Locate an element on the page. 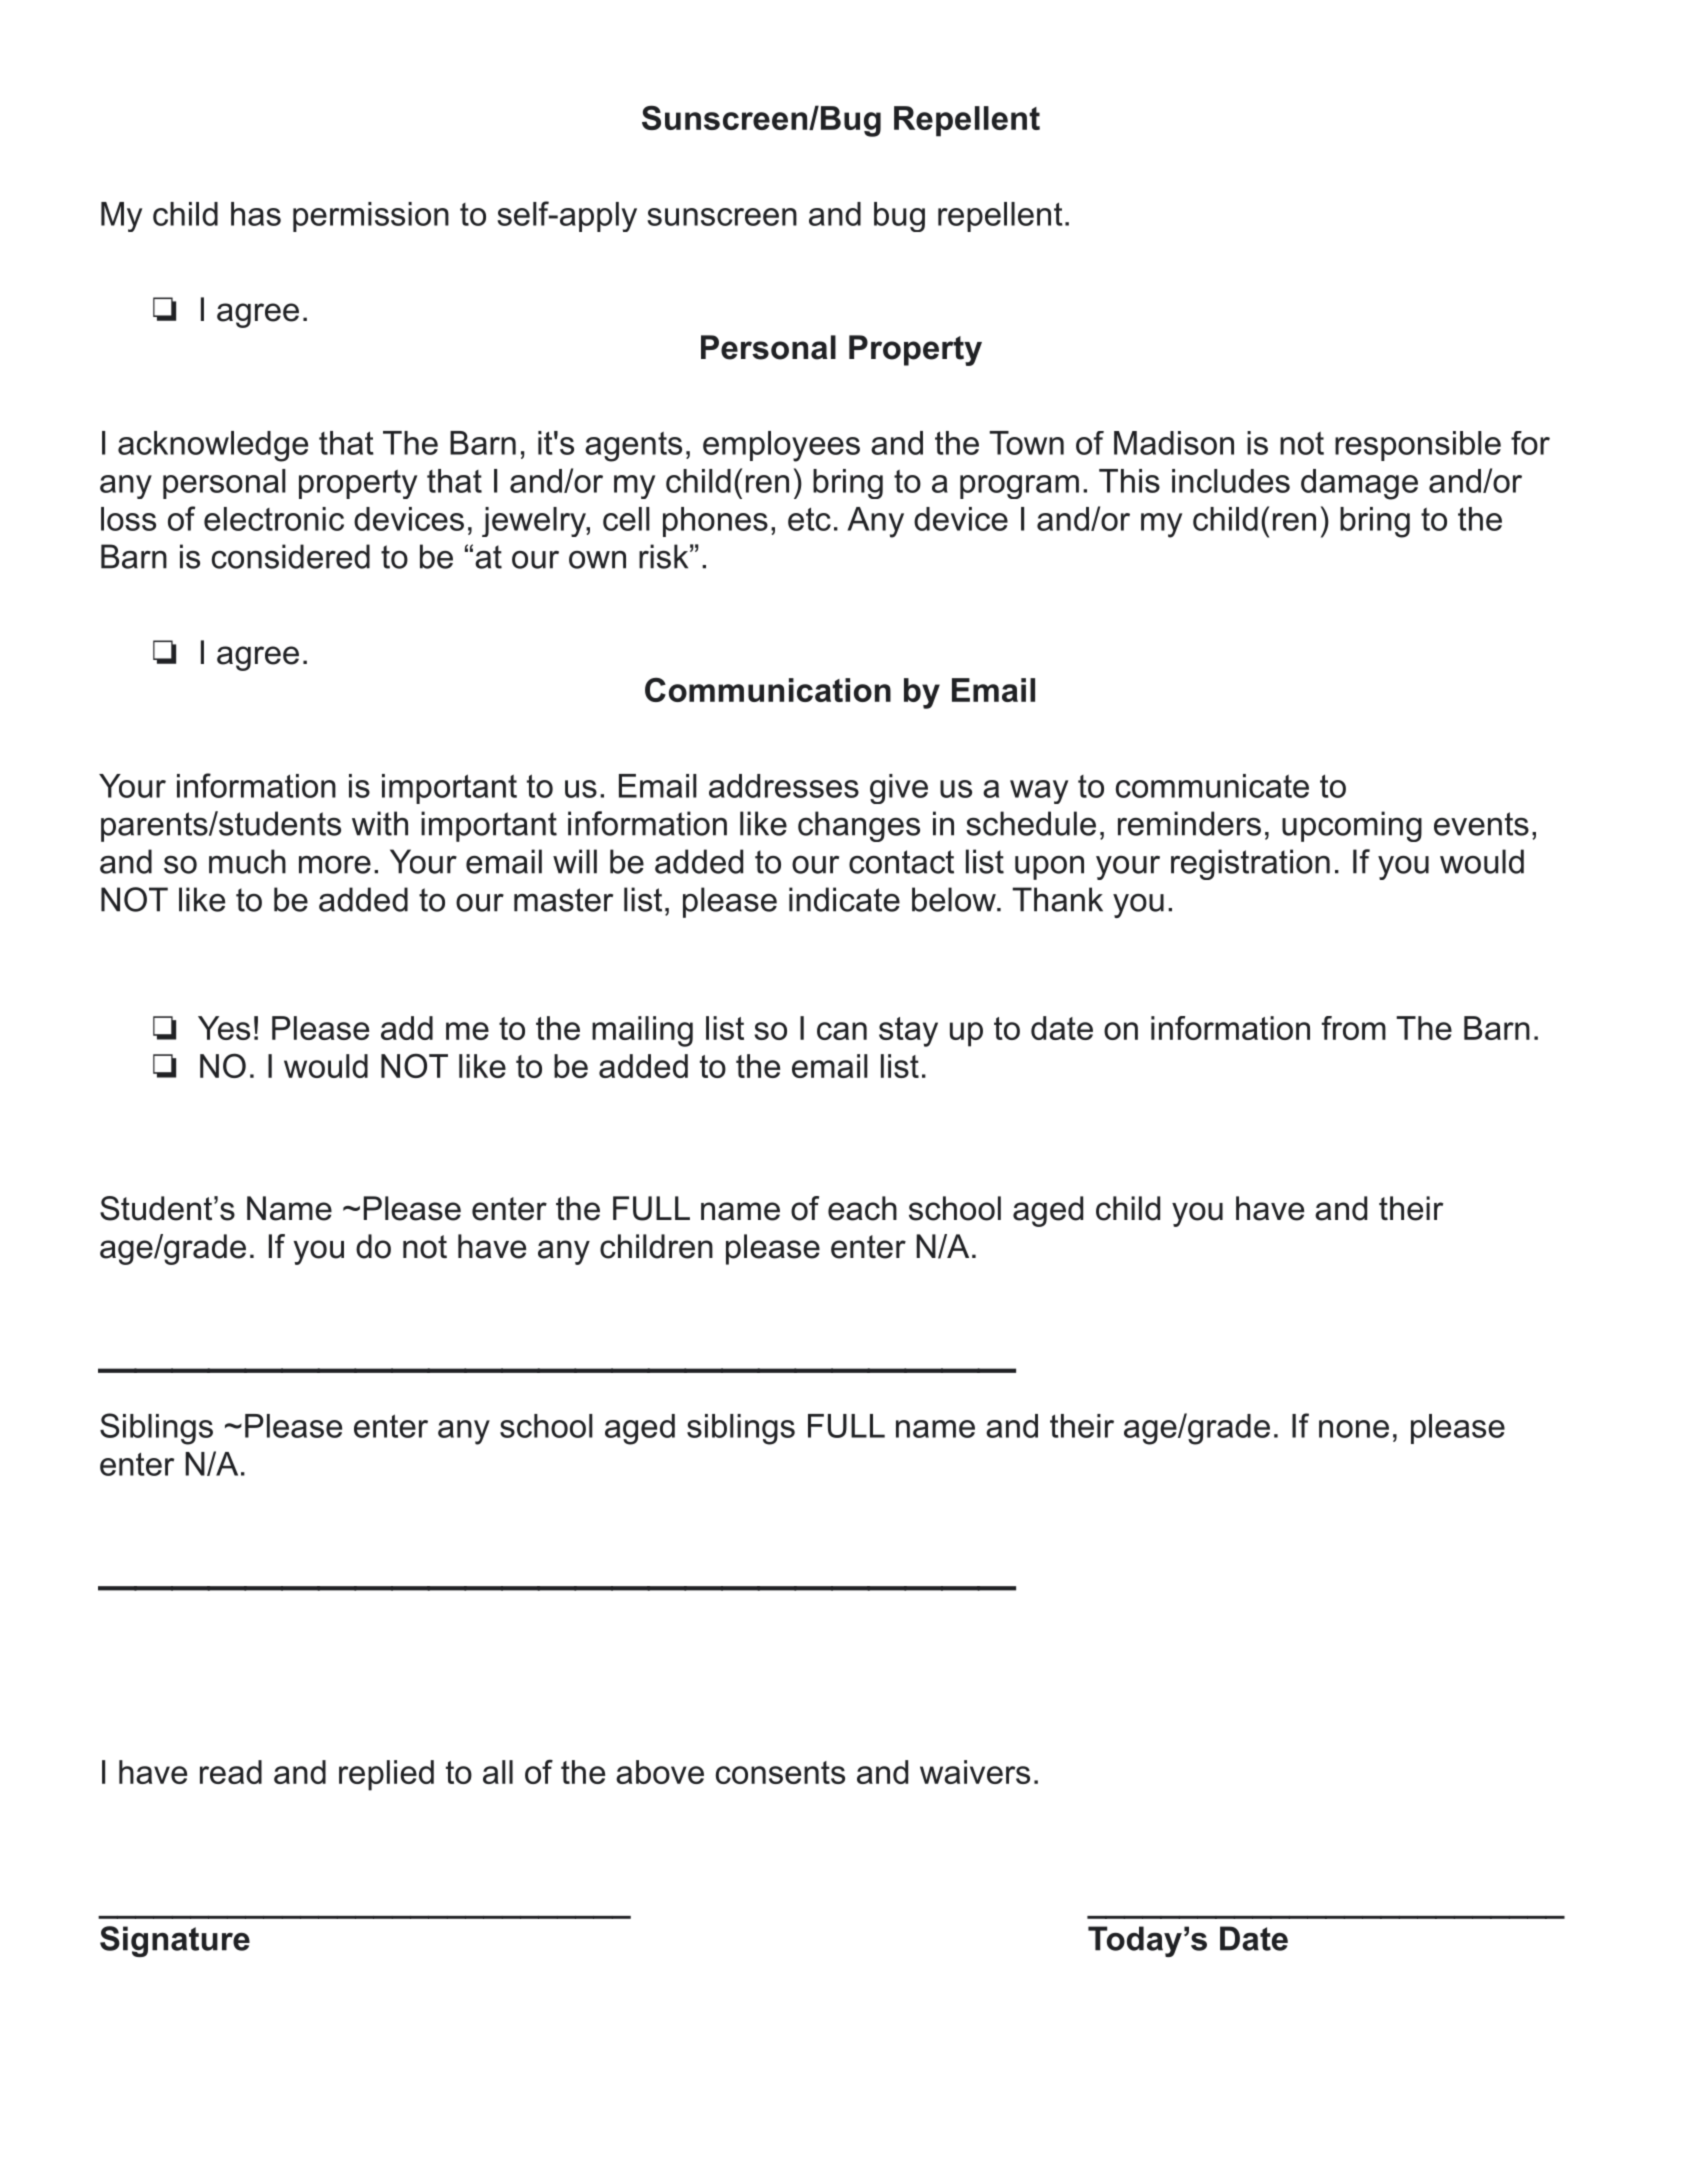 The height and width of the image is (2176, 1681). has is located at coordinates (256, 214).
